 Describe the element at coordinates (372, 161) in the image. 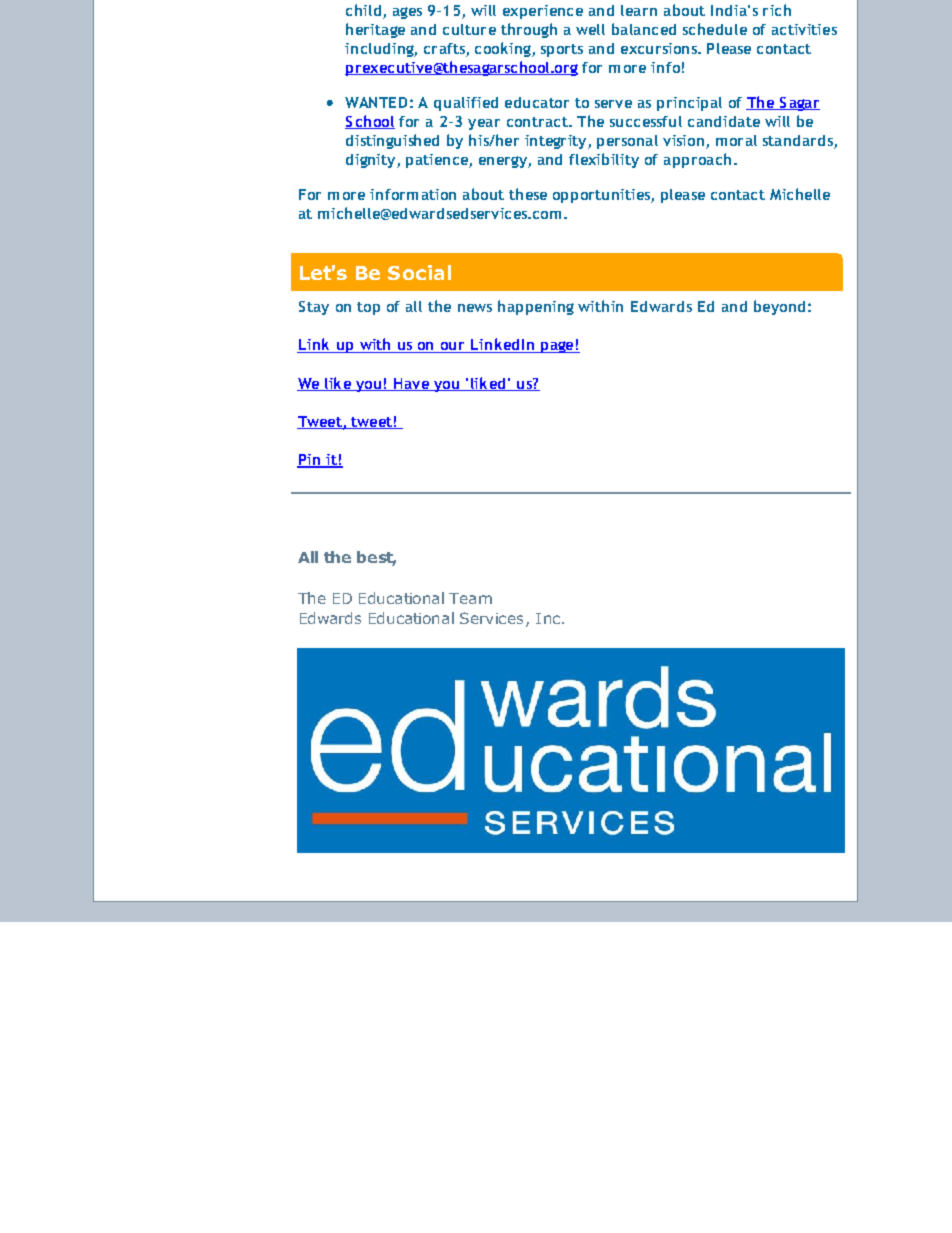

I see `dignity` at that location.
